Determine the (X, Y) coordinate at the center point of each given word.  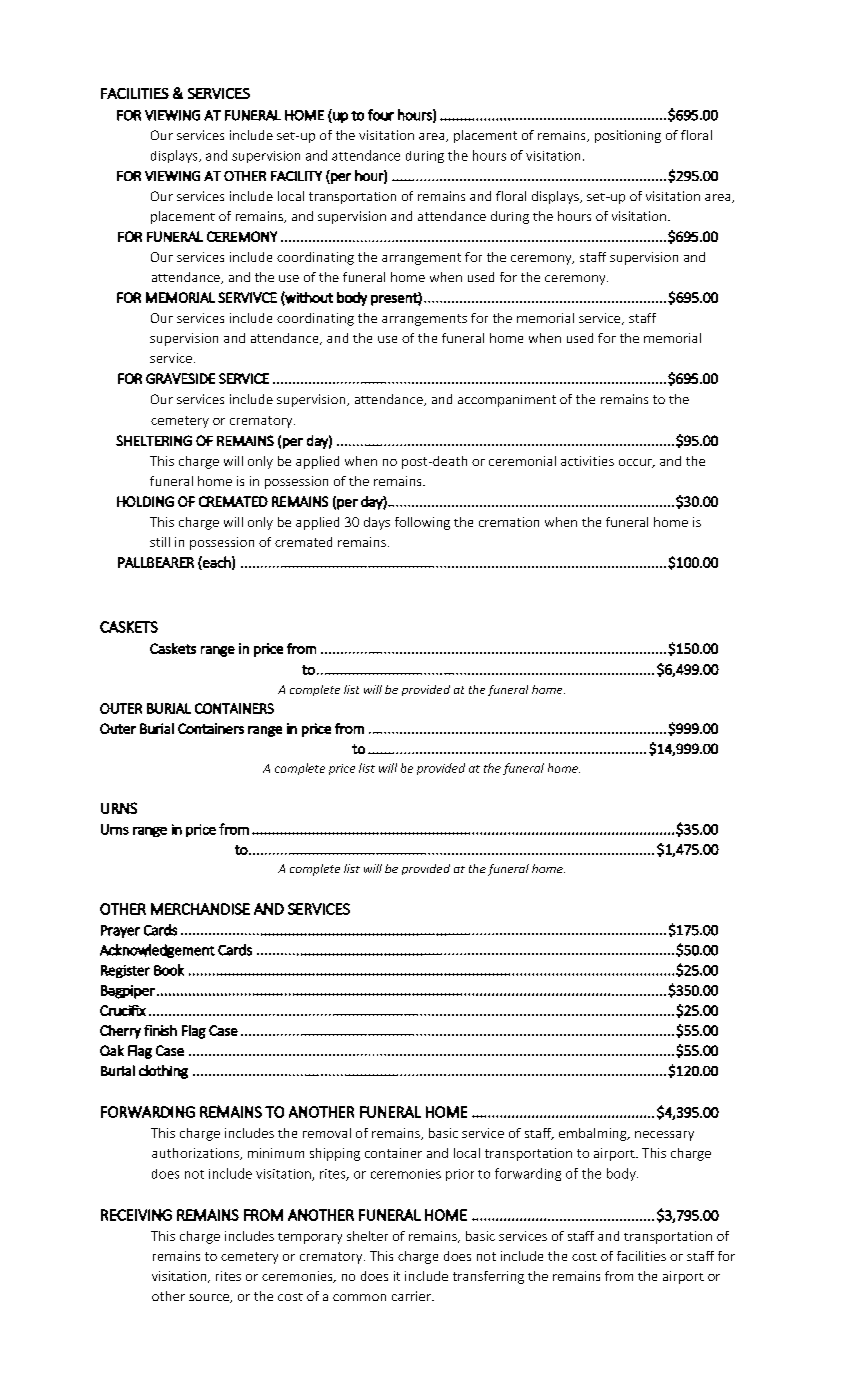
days (377, 523)
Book (169, 970)
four (381, 115)
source (210, 1298)
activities (587, 461)
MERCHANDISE (200, 909)
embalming (594, 1134)
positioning (628, 136)
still (160, 542)
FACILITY (296, 176)
